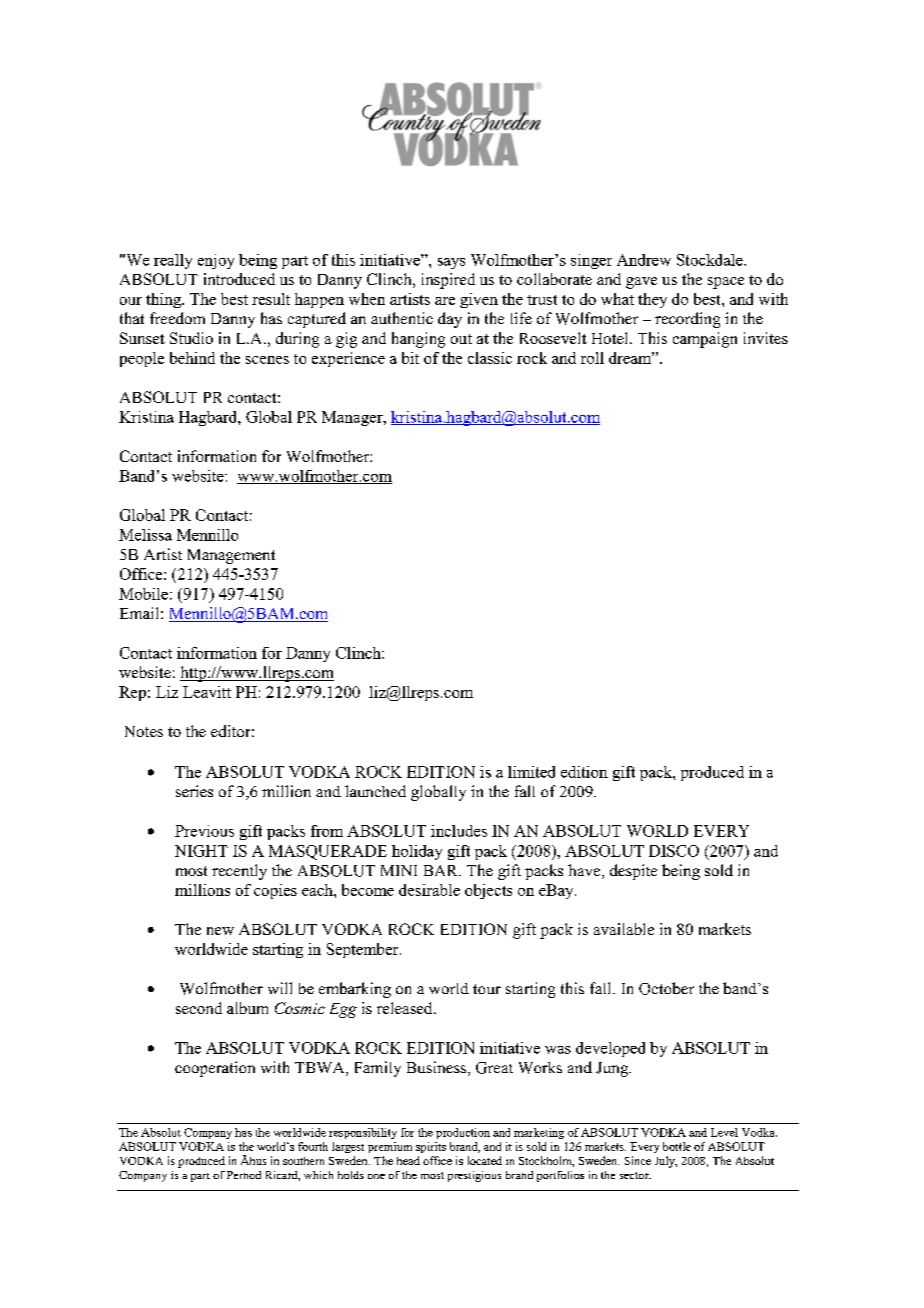 This screenshot has width=924, height=1308. What do you see at coordinates (674, 851) in the screenshot?
I see `DISCO` at bounding box center [674, 851].
